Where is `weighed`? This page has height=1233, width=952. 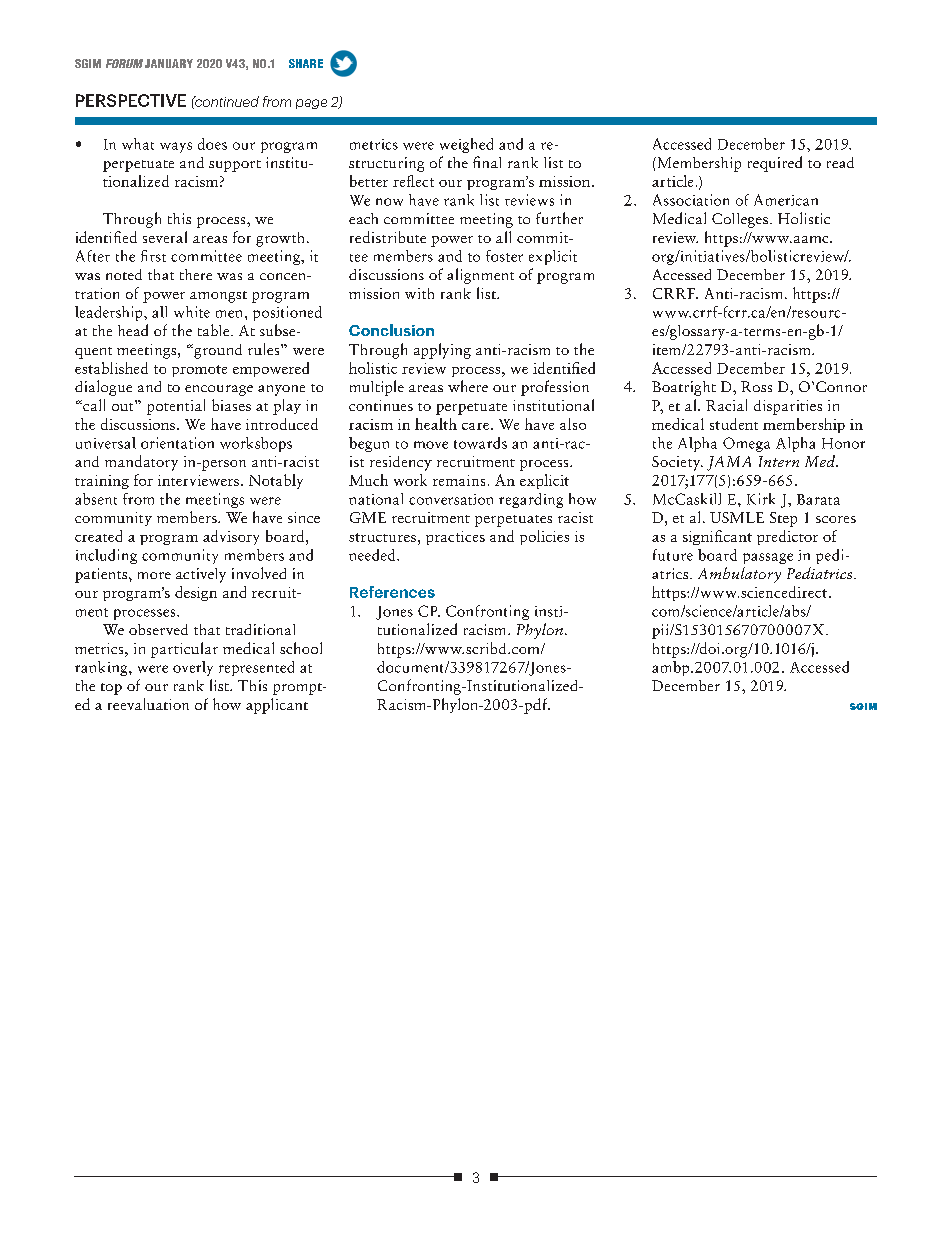 weighed is located at coordinates (466, 145).
